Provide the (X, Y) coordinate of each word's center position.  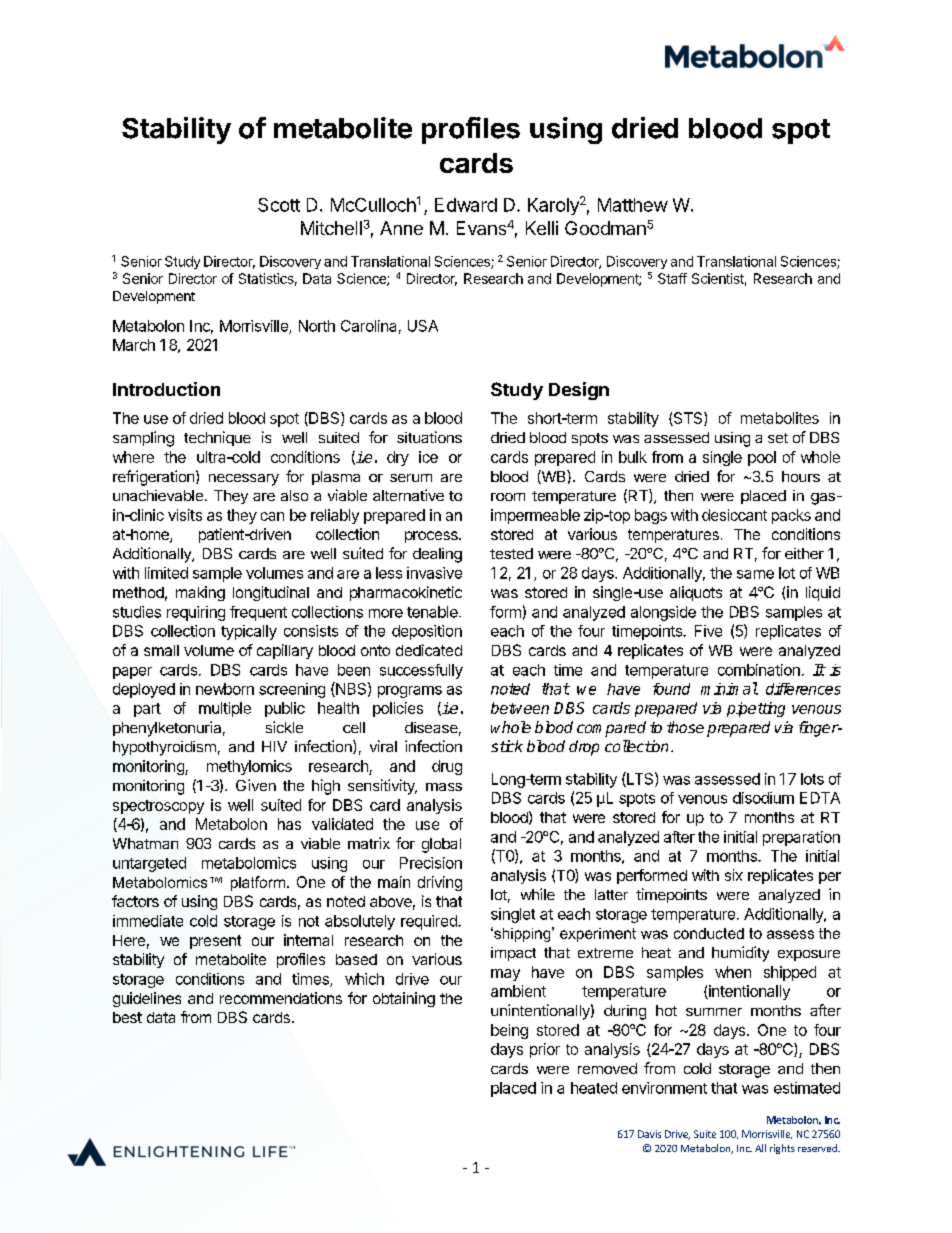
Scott (279, 205)
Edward (466, 205)
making (200, 593)
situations (429, 437)
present (215, 942)
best (127, 1017)
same (755, 574)
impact (513, 954)
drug (447, 767)
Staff (672, 278)
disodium (763, 798)
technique (217, 438)
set (778, 438)
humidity (740, 954)
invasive (434, 573)
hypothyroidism (164, 748)
